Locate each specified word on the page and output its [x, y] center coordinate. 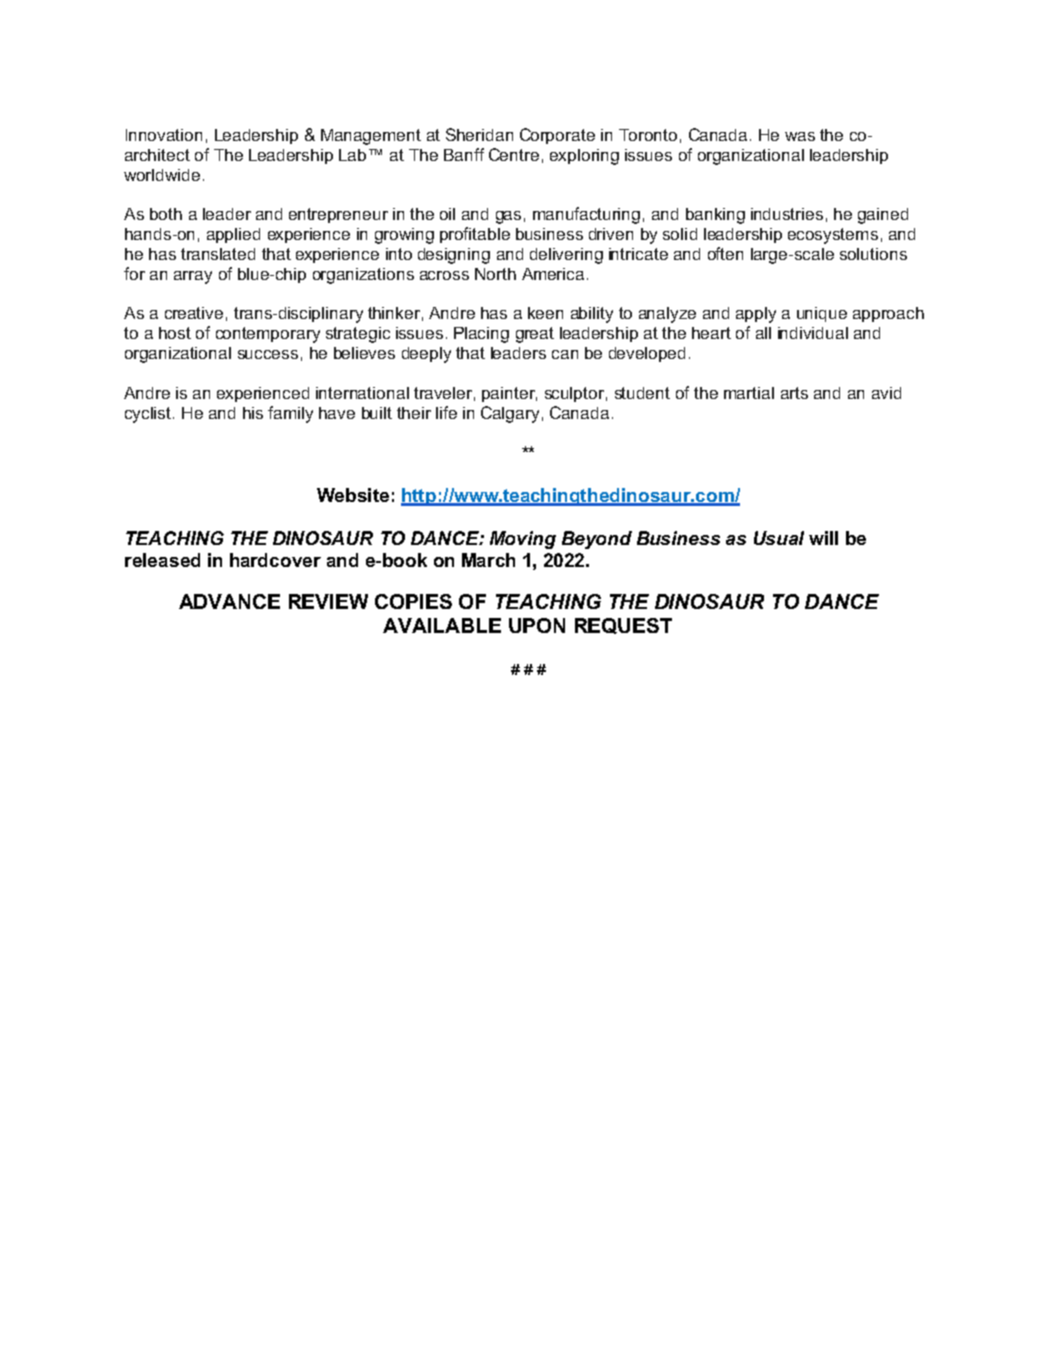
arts [794, 393]
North [495, 274]
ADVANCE [229, 601]
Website [353, 495]
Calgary [510, 414]
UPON [537, 625]
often [725, 253]
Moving [523, 540]
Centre [514, 154]
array [193, 277]
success [268, 354]
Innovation [164, 135]
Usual [779, 538]
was [800, 136]
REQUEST [623, 626]
